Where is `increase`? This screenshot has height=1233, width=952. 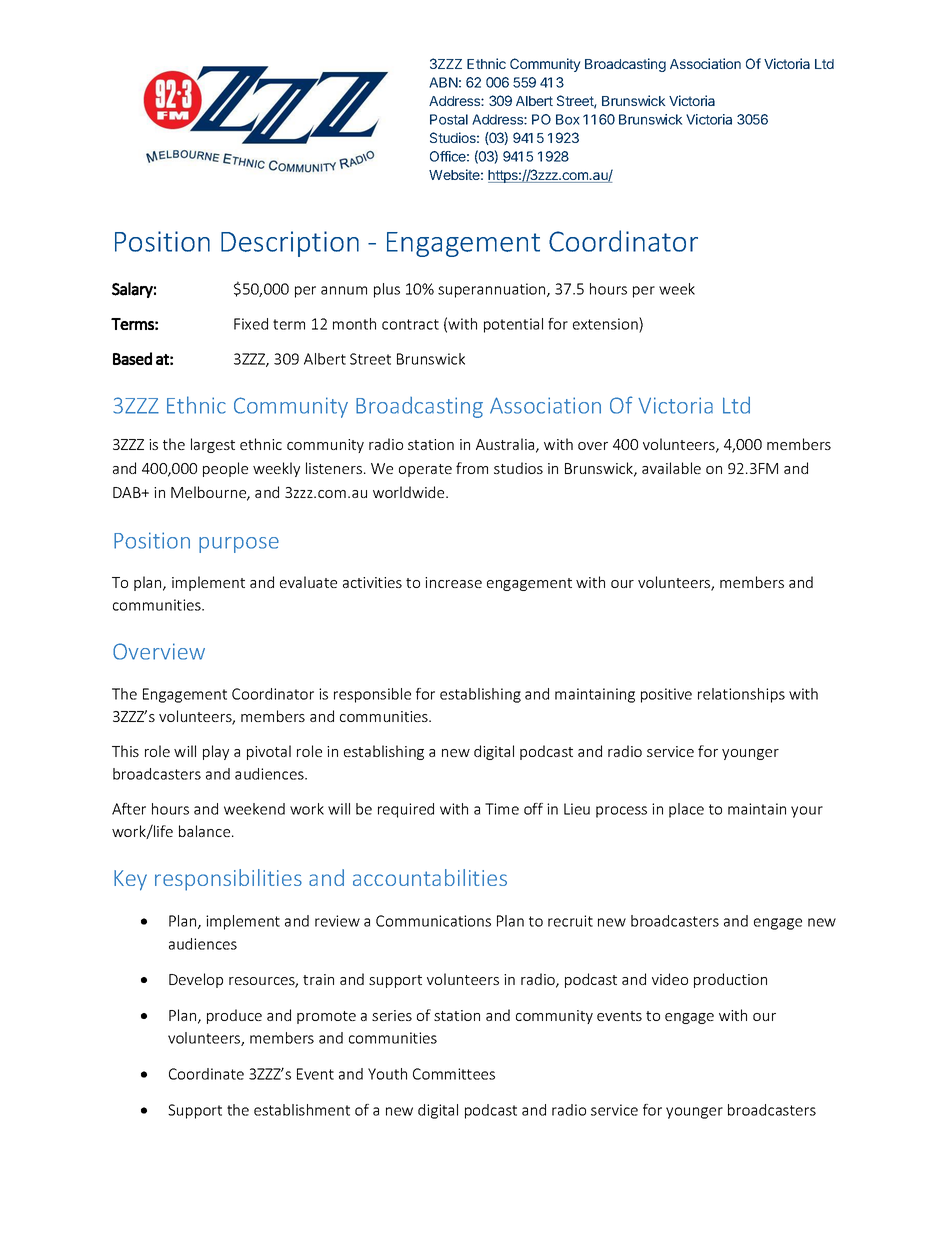
increase is located at coordinates (453, 582).
